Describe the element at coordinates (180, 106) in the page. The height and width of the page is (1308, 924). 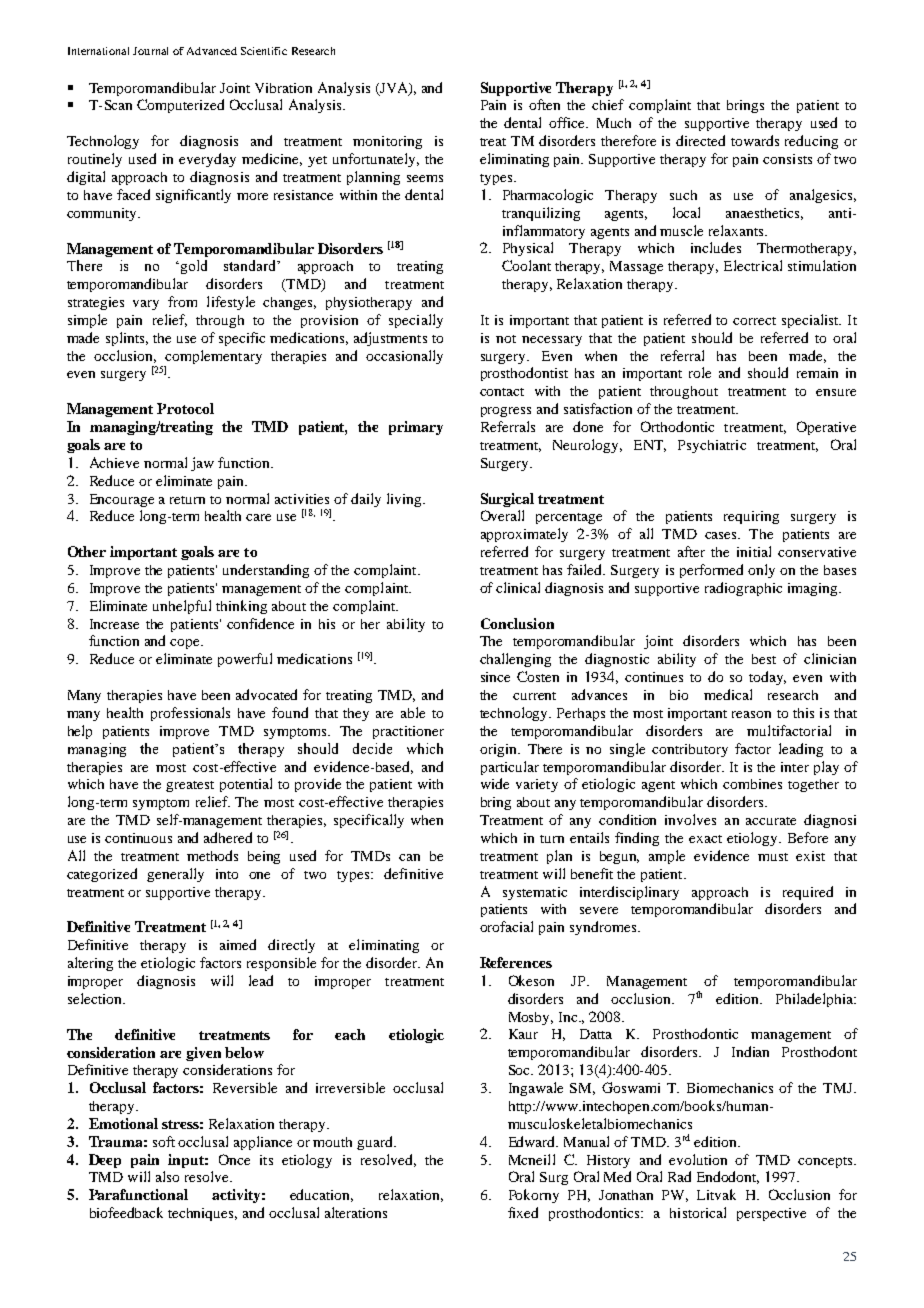
I see `Computerized` at that location.
